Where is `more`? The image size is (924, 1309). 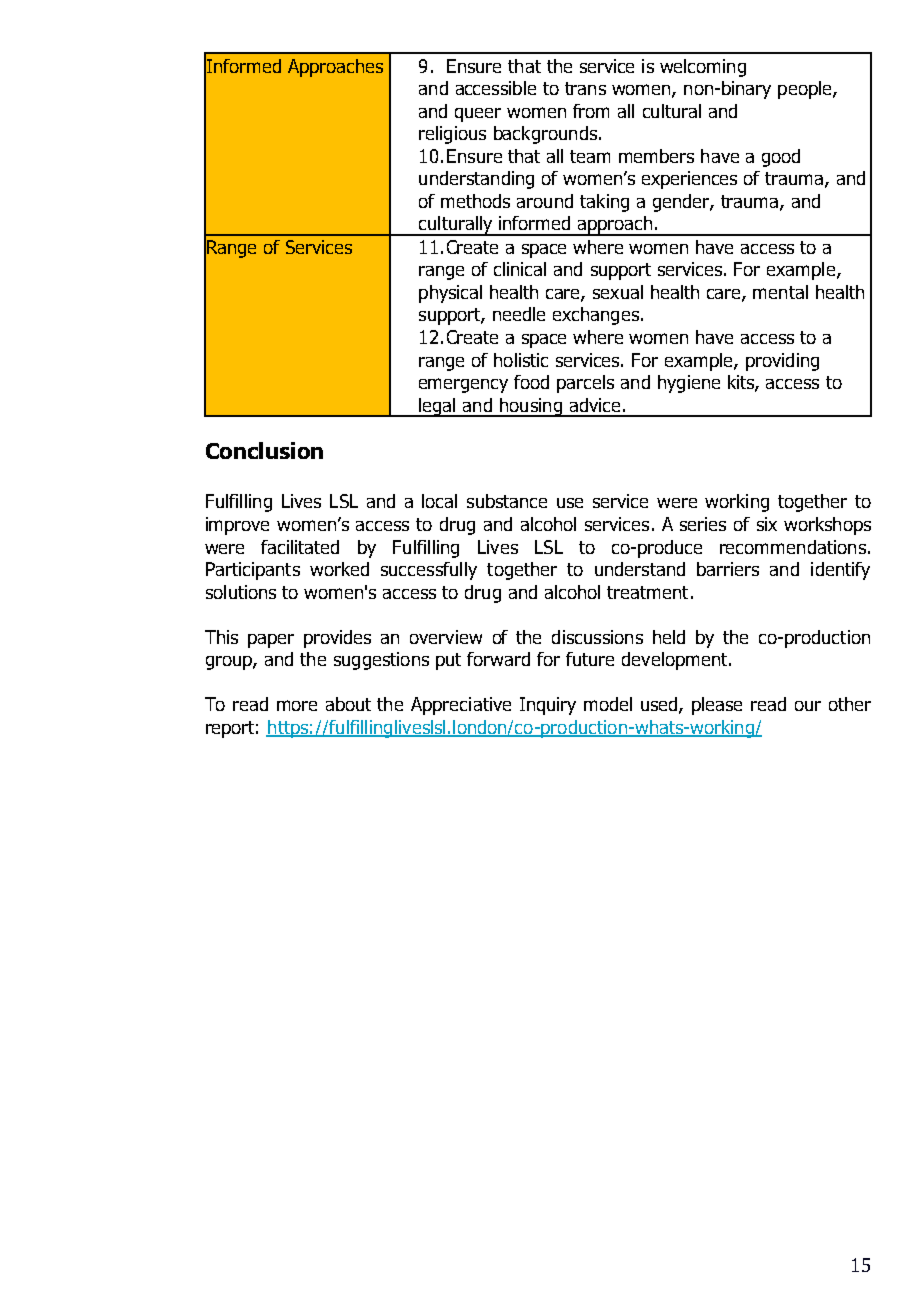 more is located at coordinates (297, 705).
